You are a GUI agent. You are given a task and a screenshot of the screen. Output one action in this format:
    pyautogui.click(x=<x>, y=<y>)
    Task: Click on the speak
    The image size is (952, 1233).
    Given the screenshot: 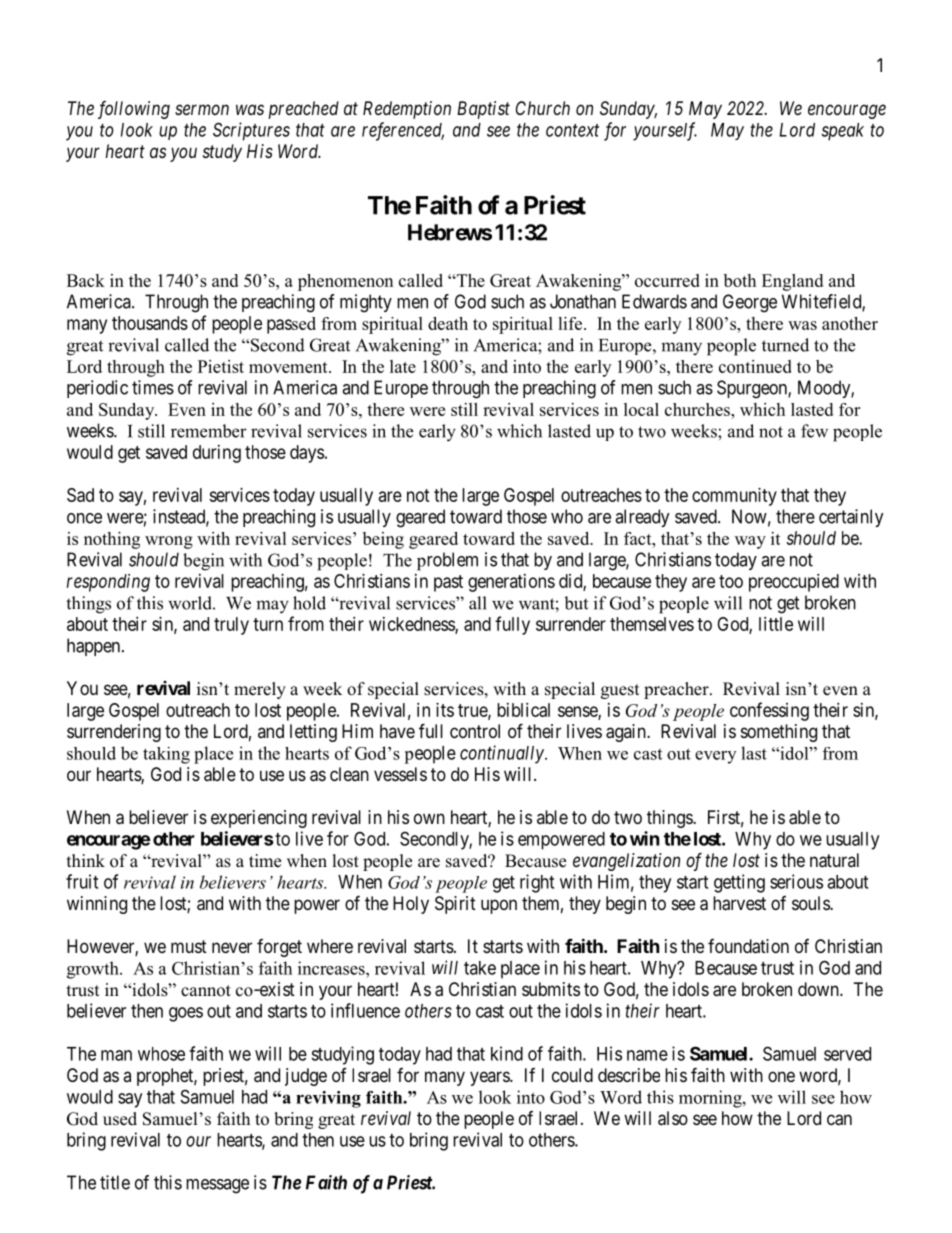 What is the action you would take?
    pyautogui.click(x=842, y=132)
